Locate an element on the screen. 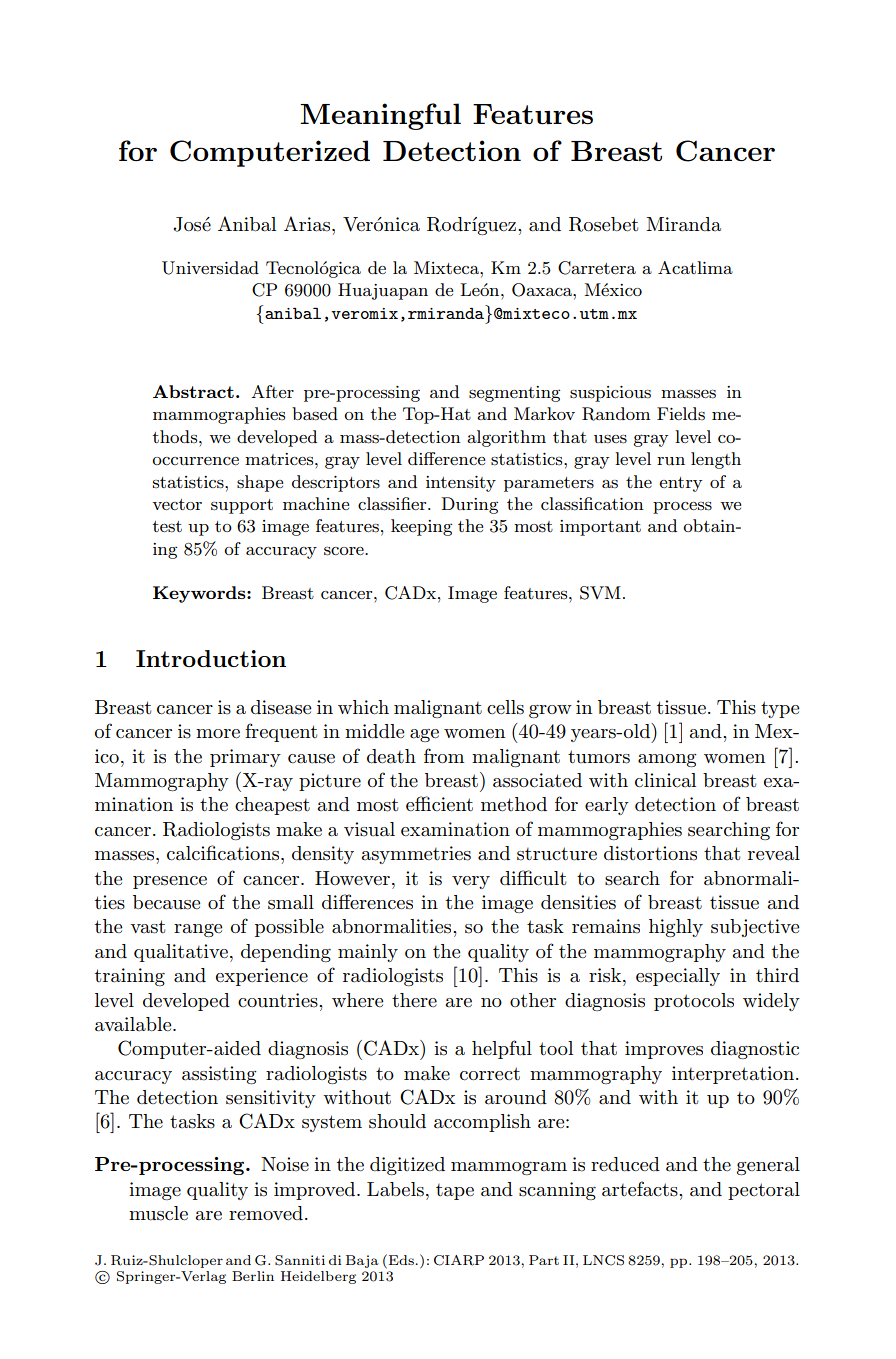 The width and height of the screenshot is (896, 1359). very is located at coordinates (471, 882).
